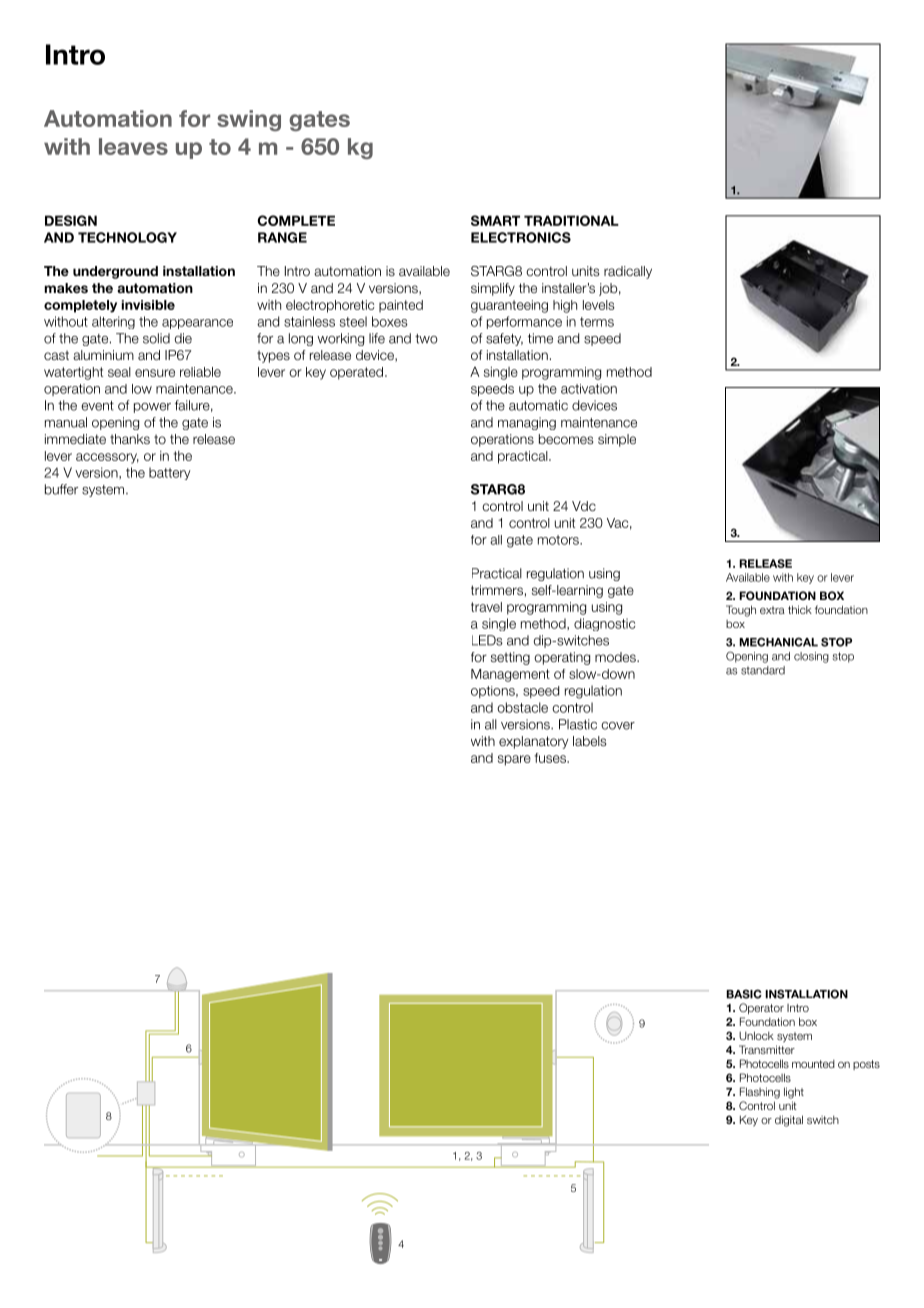 This screenshot has height=1308, width=924. I want to click on leaves, so click(133, 146).
